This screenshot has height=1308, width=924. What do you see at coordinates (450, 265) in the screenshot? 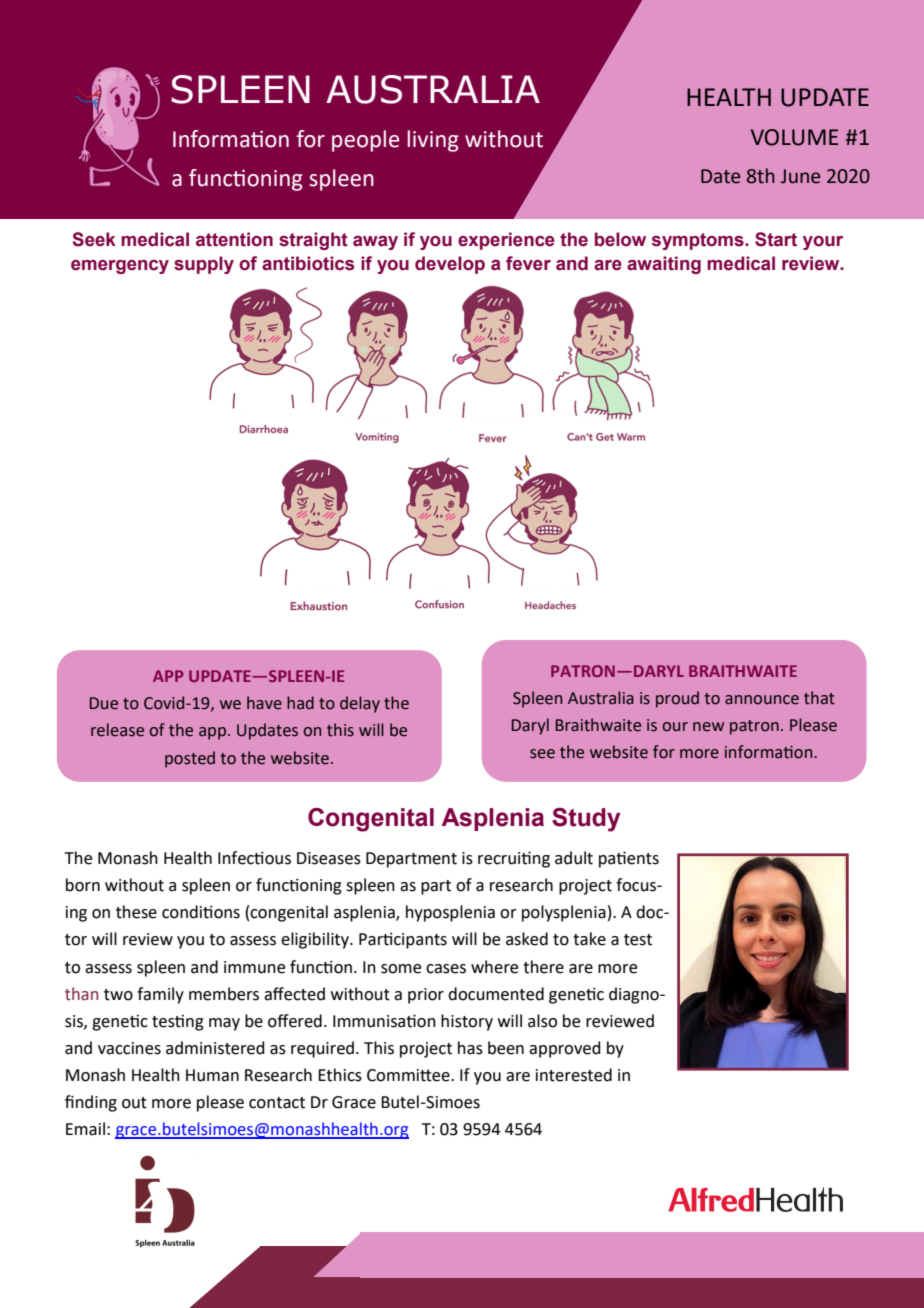
I see `develop` at bounding box center [450, 265].
